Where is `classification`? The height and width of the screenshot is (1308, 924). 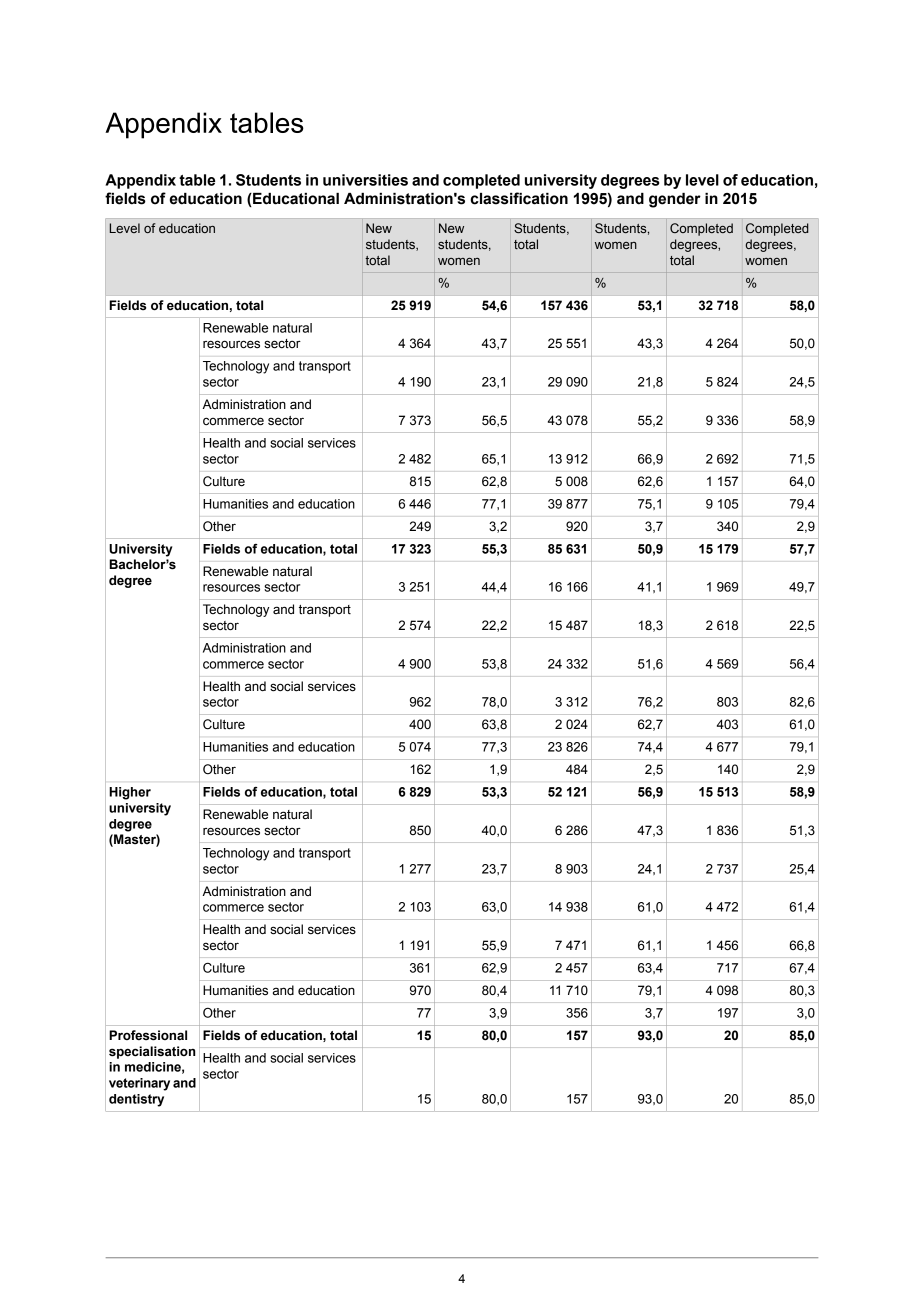
classification is located at coordinates (519, 198).
